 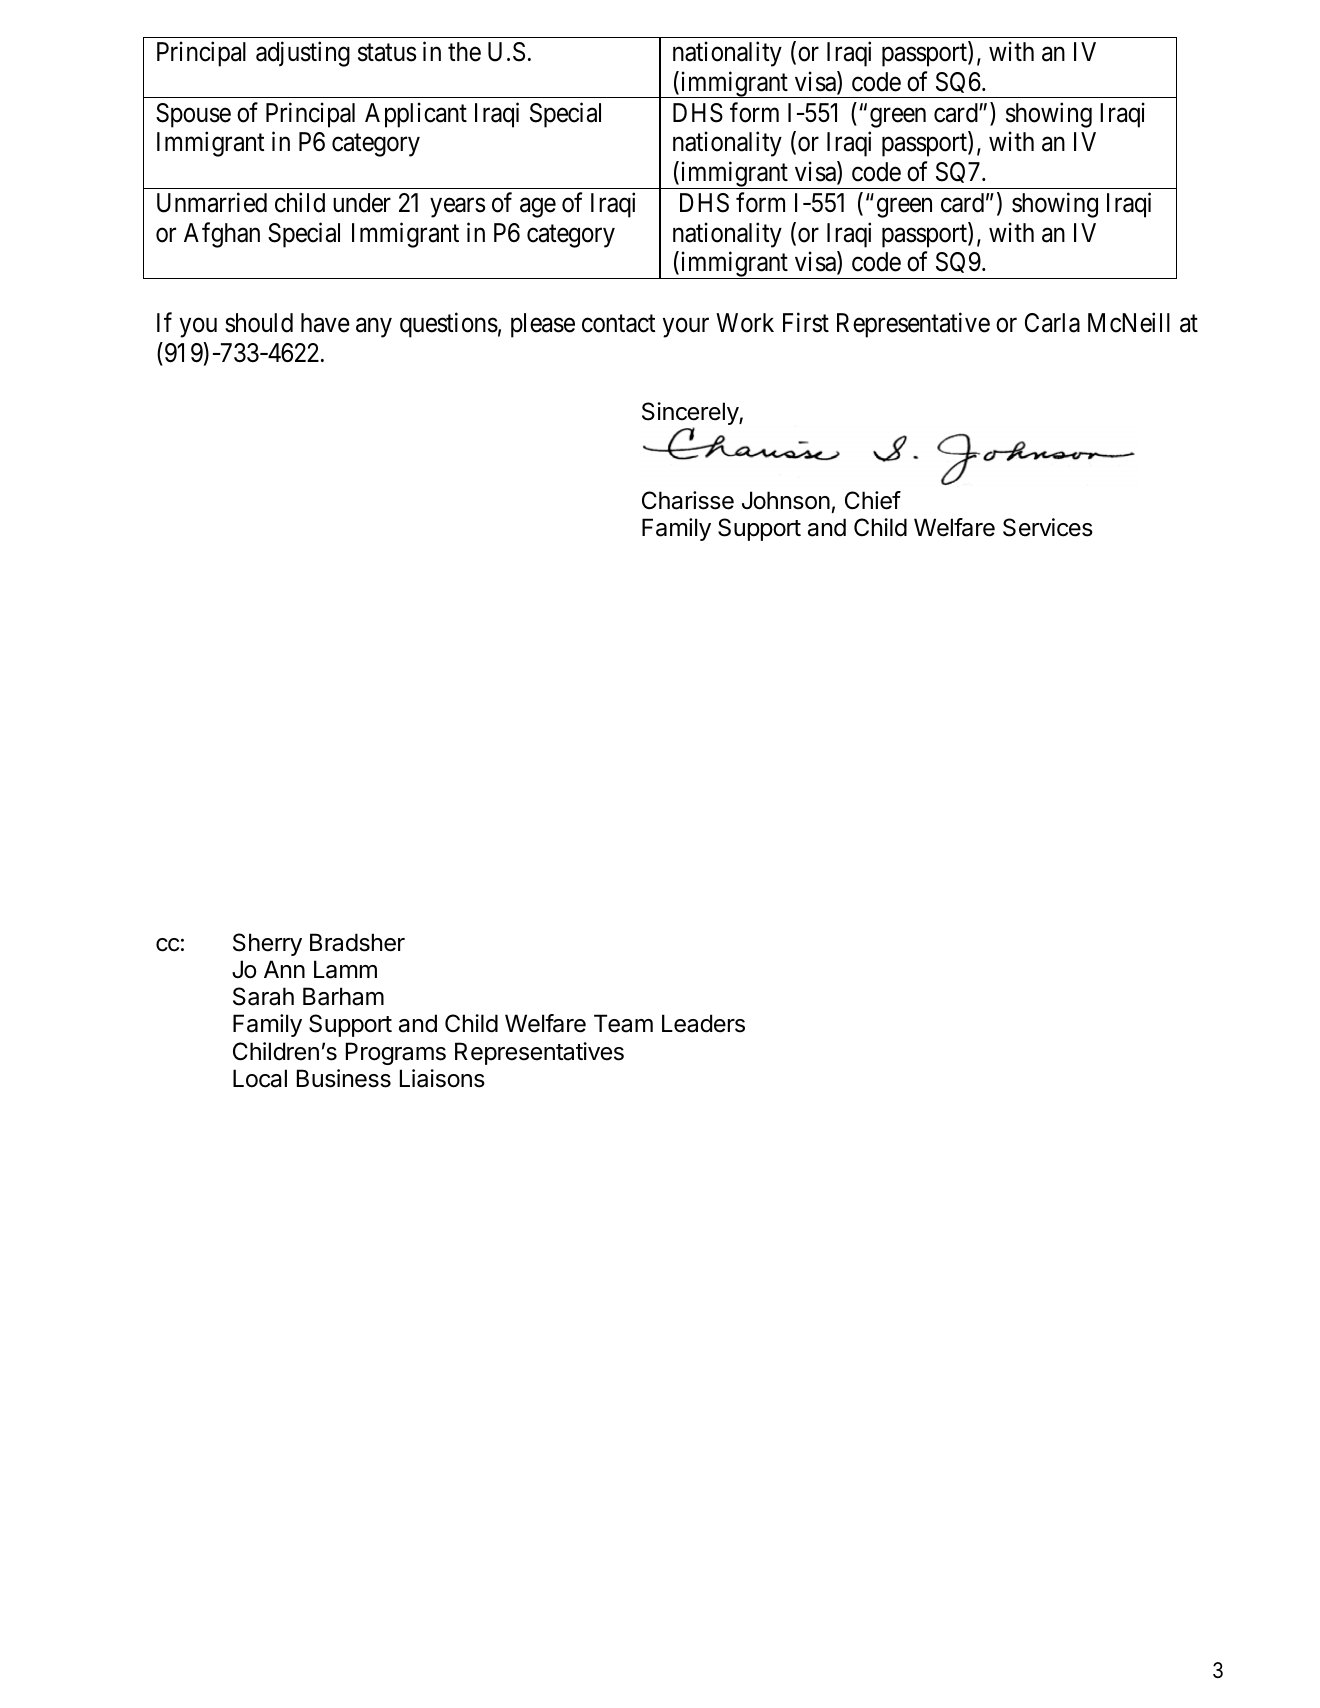 What do you see at coordinates (1048, 527) in the document?
I see `Services` at bounding box center [1048, 527].
